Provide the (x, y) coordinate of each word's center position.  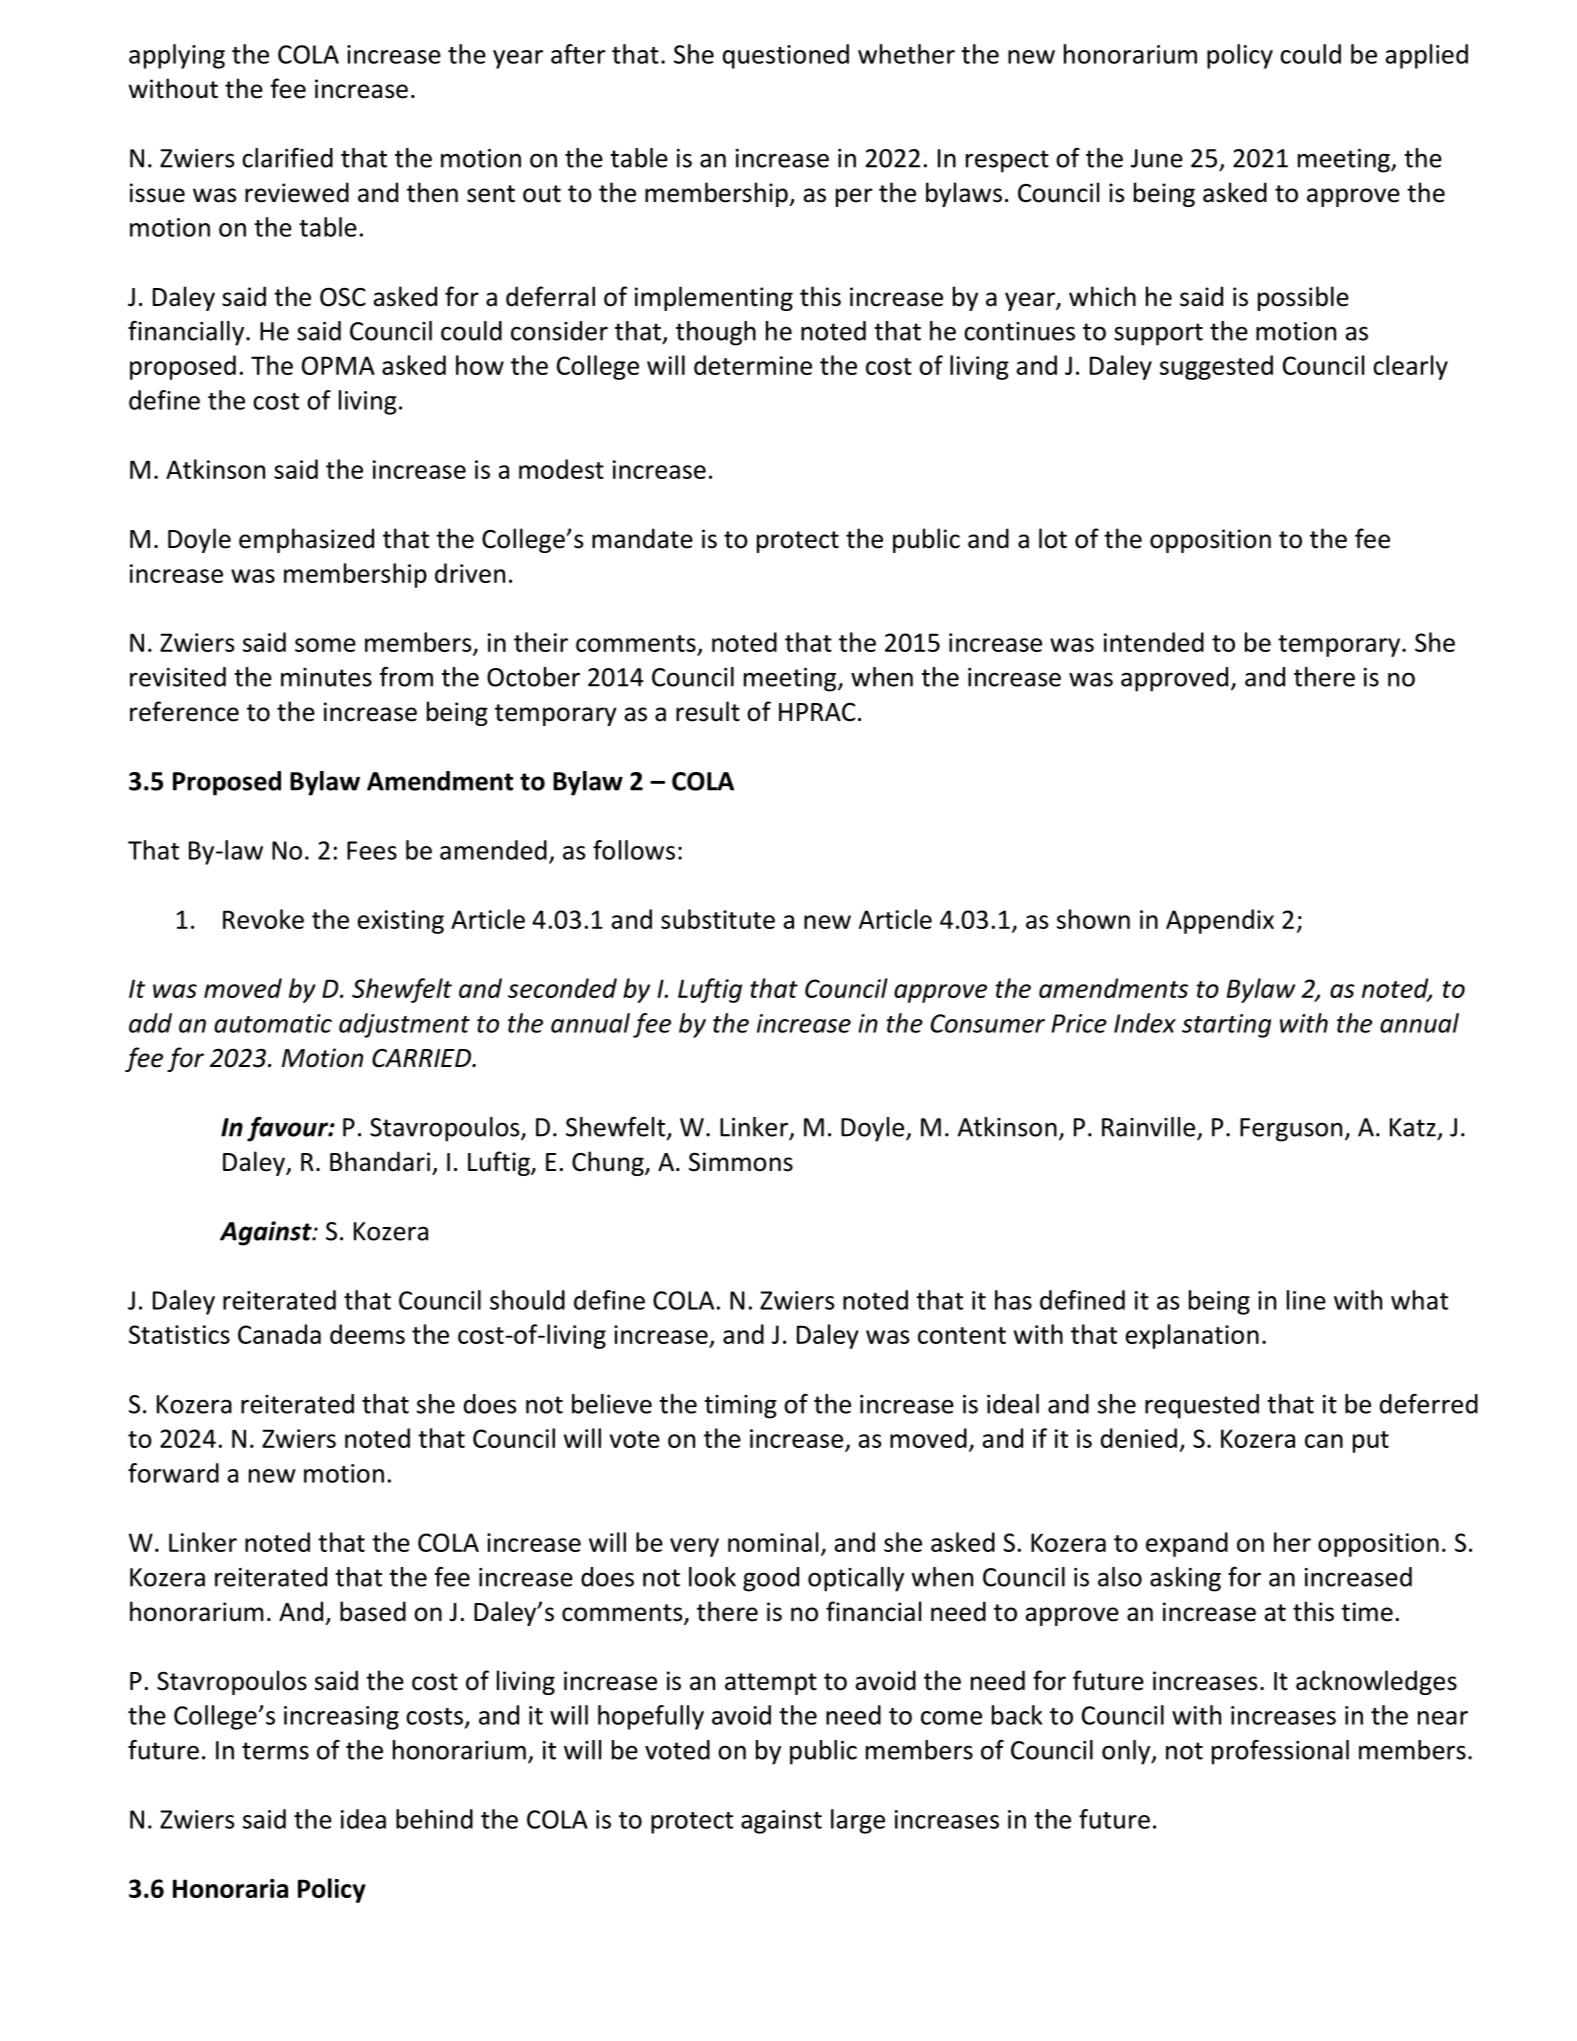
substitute (718, 919)
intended (1154, 642)
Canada (279, 1334)
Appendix (1220, 921)
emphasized (306, 540)
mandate (642, 538)
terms (275, 1751)
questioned (786, 56)
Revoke (263, 919)
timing (740, 1407)
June (1157, 158)
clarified (287, 158)
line (1306, 1300)
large (858, 1821)
